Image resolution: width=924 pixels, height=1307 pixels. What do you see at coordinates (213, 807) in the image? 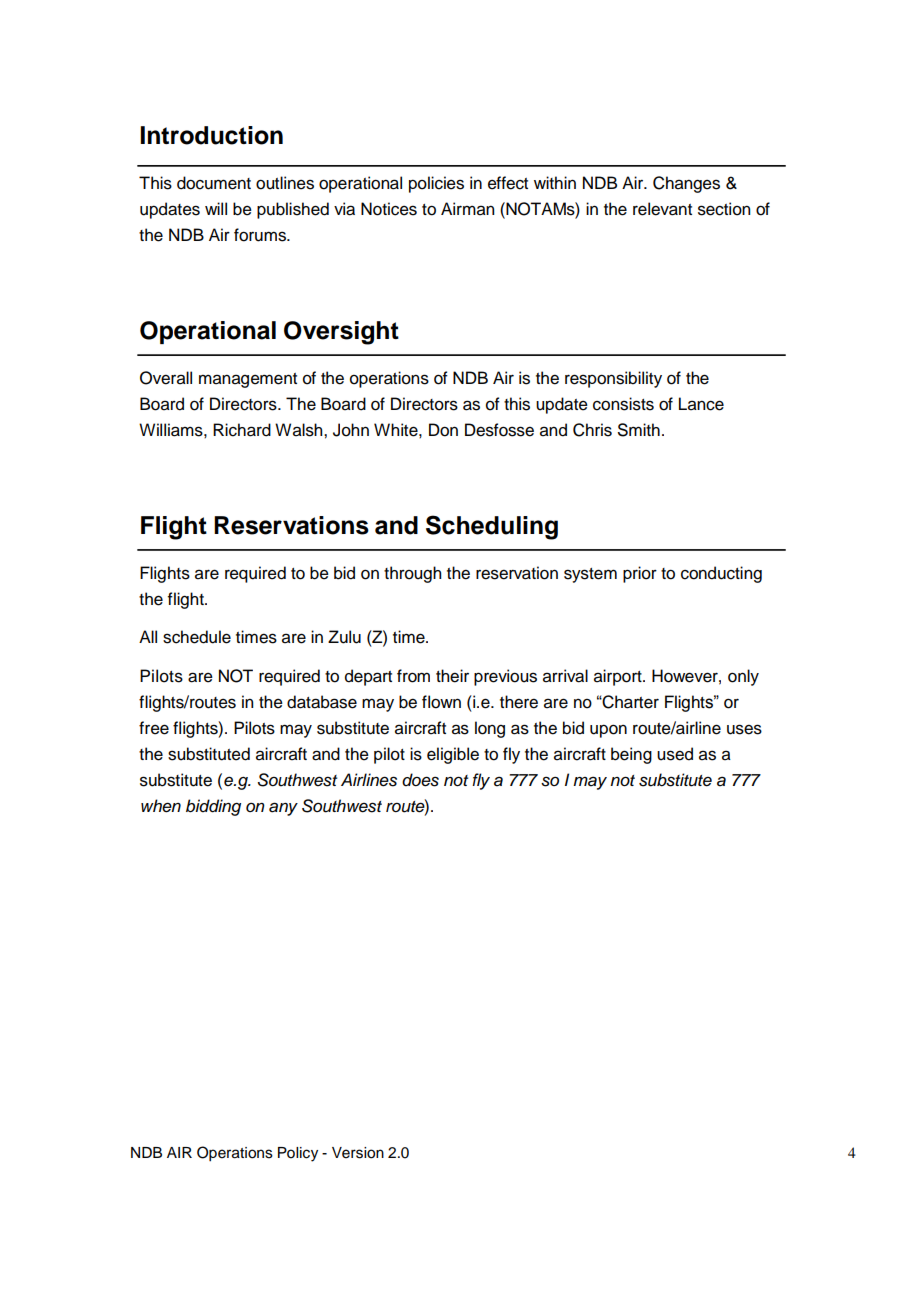
I see `bidding` at bounding box center [213, 807].
